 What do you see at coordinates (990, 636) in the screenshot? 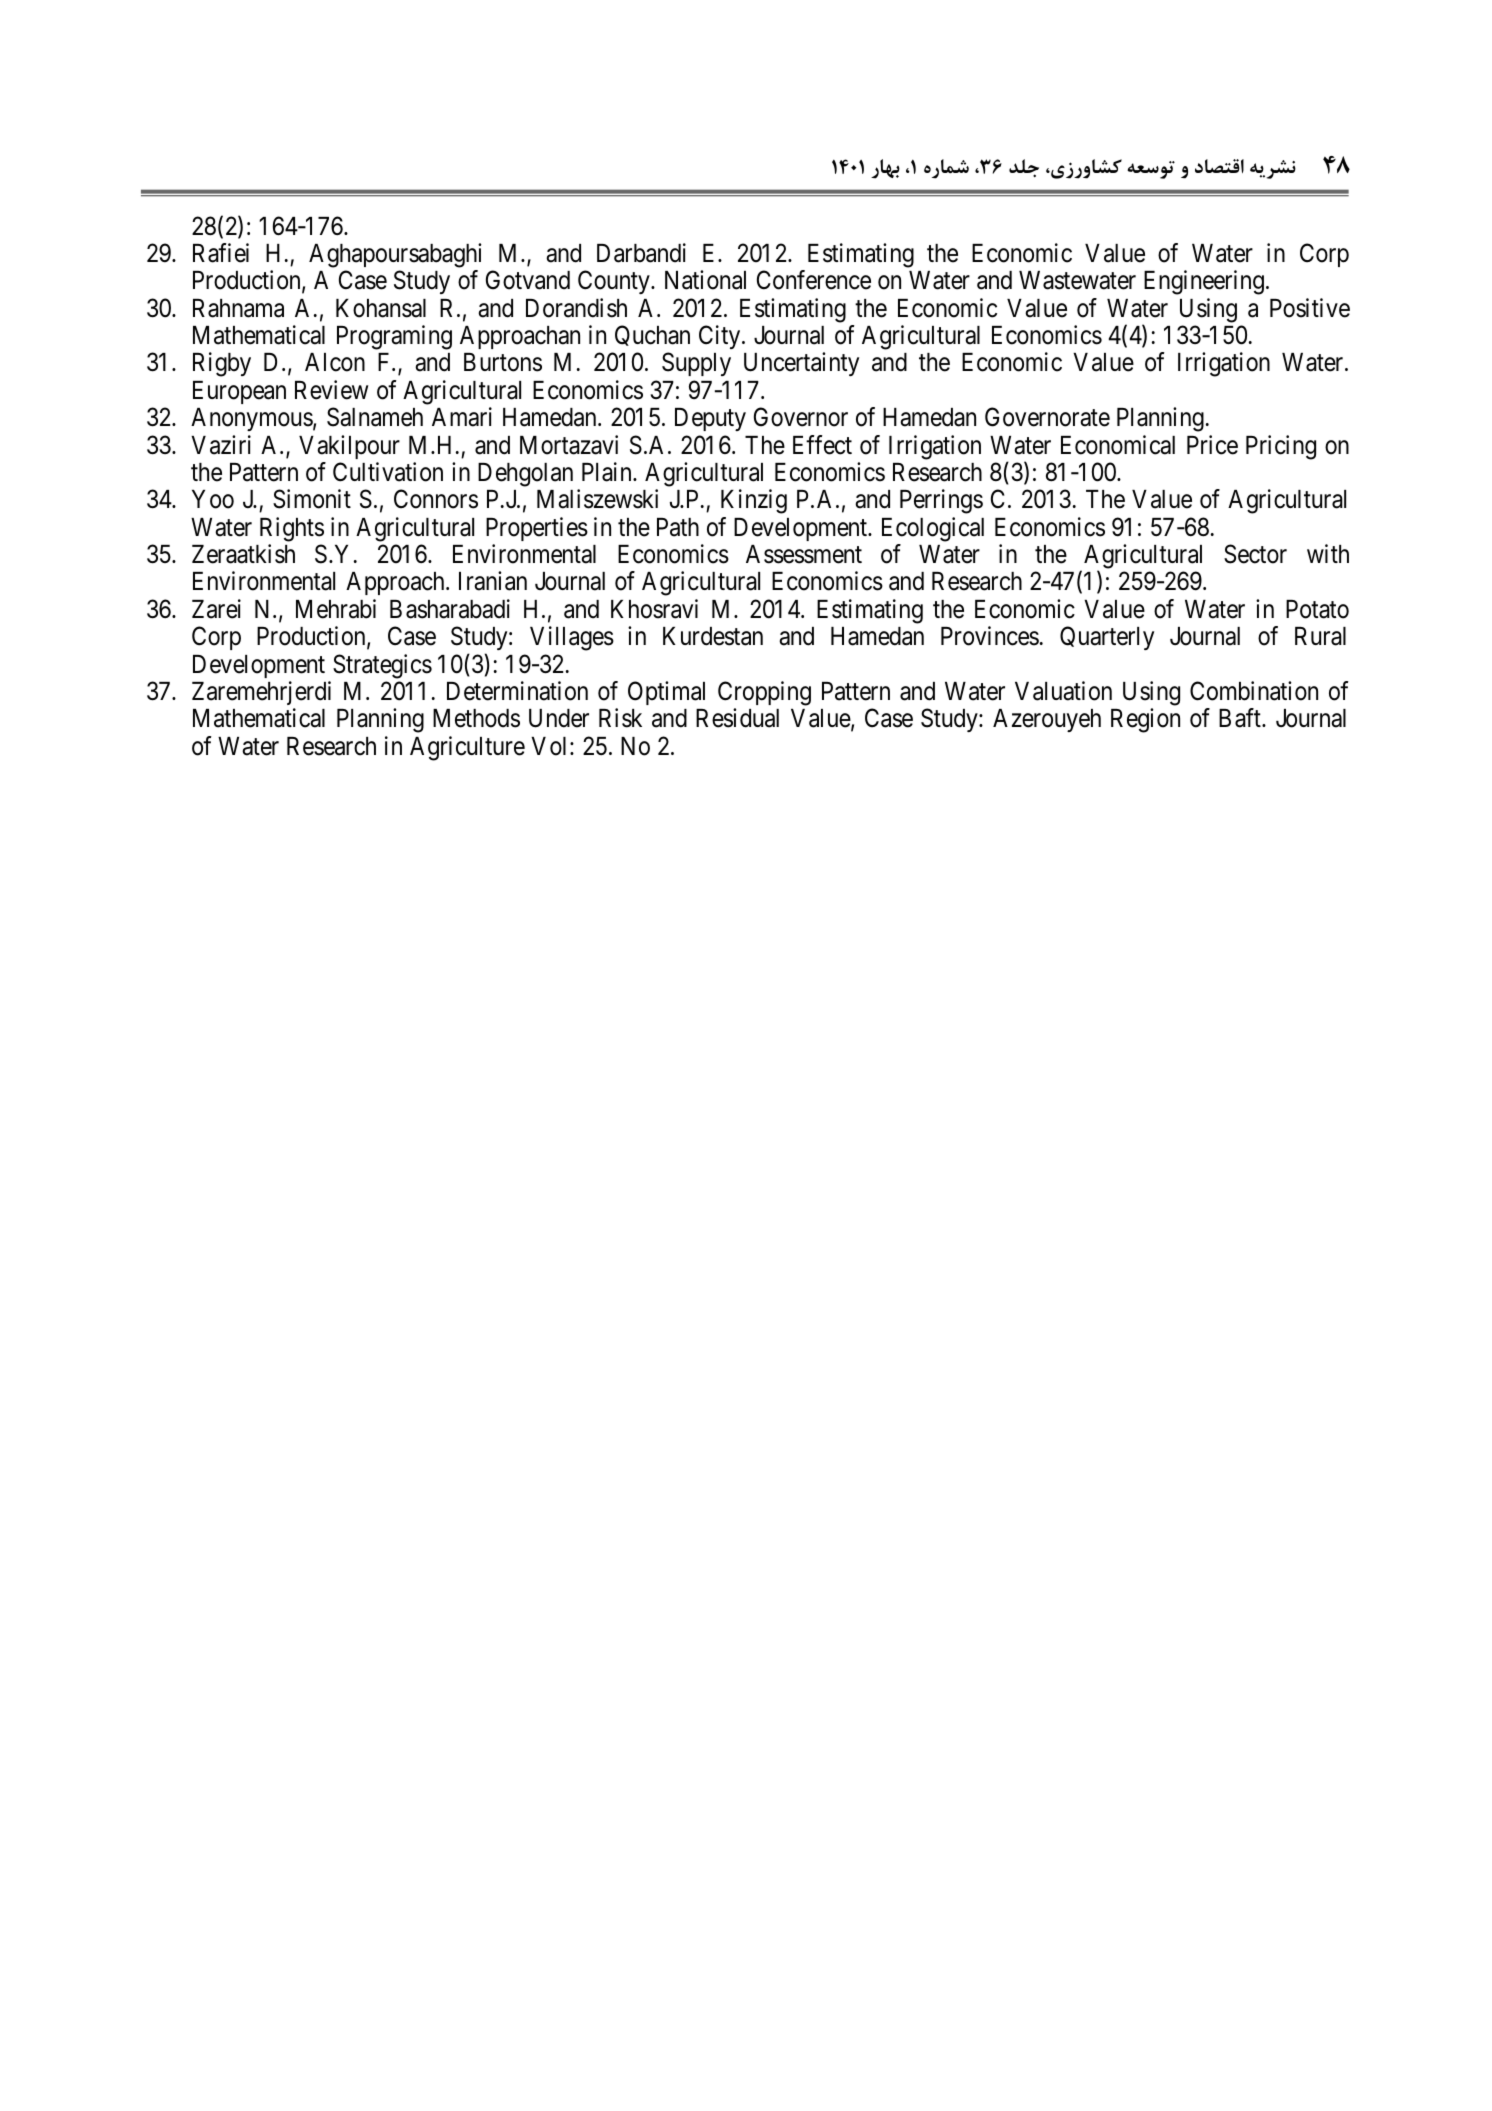
I see `Provinces` at bounding box center [990, 636].
